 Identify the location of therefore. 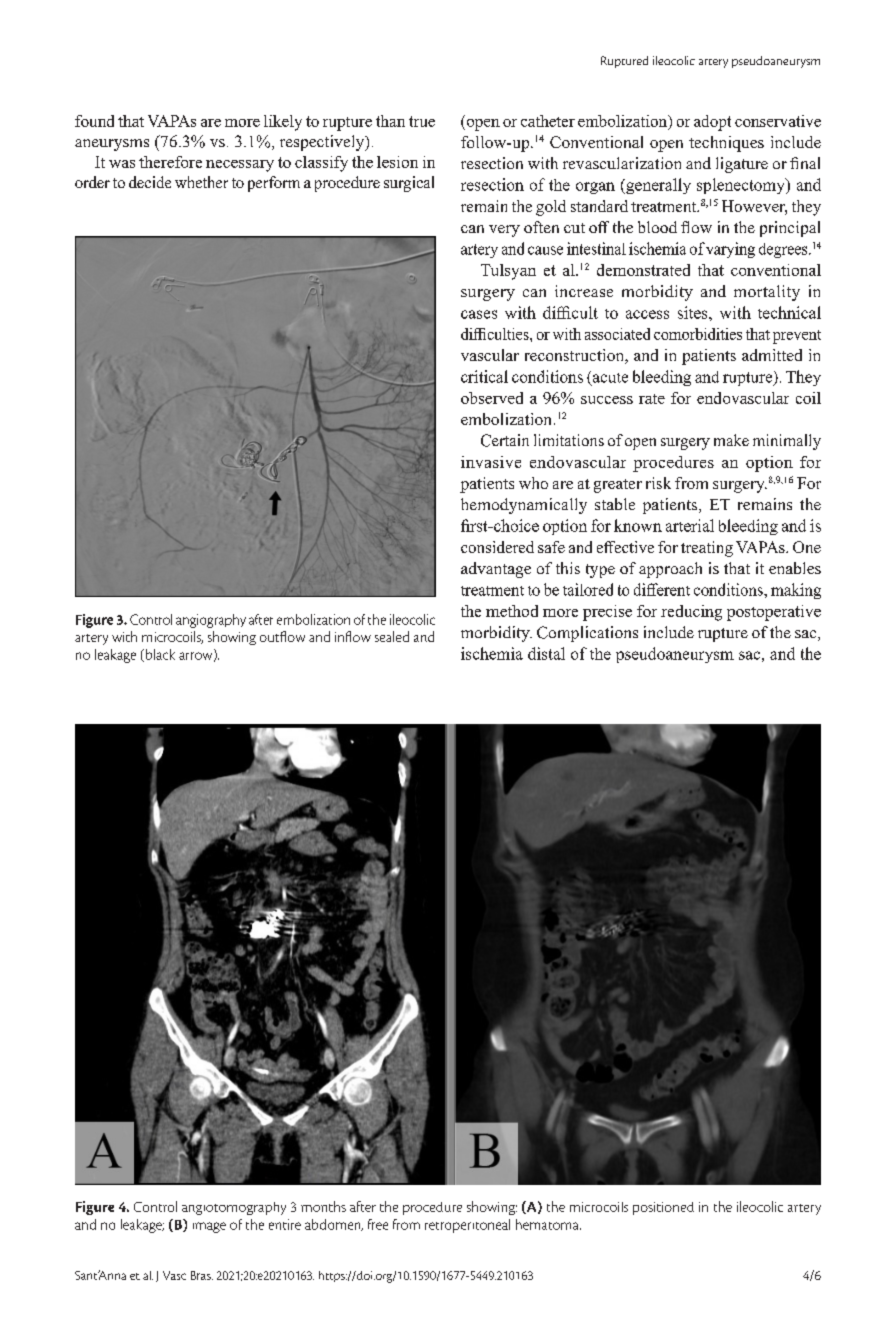
(170, 162).
